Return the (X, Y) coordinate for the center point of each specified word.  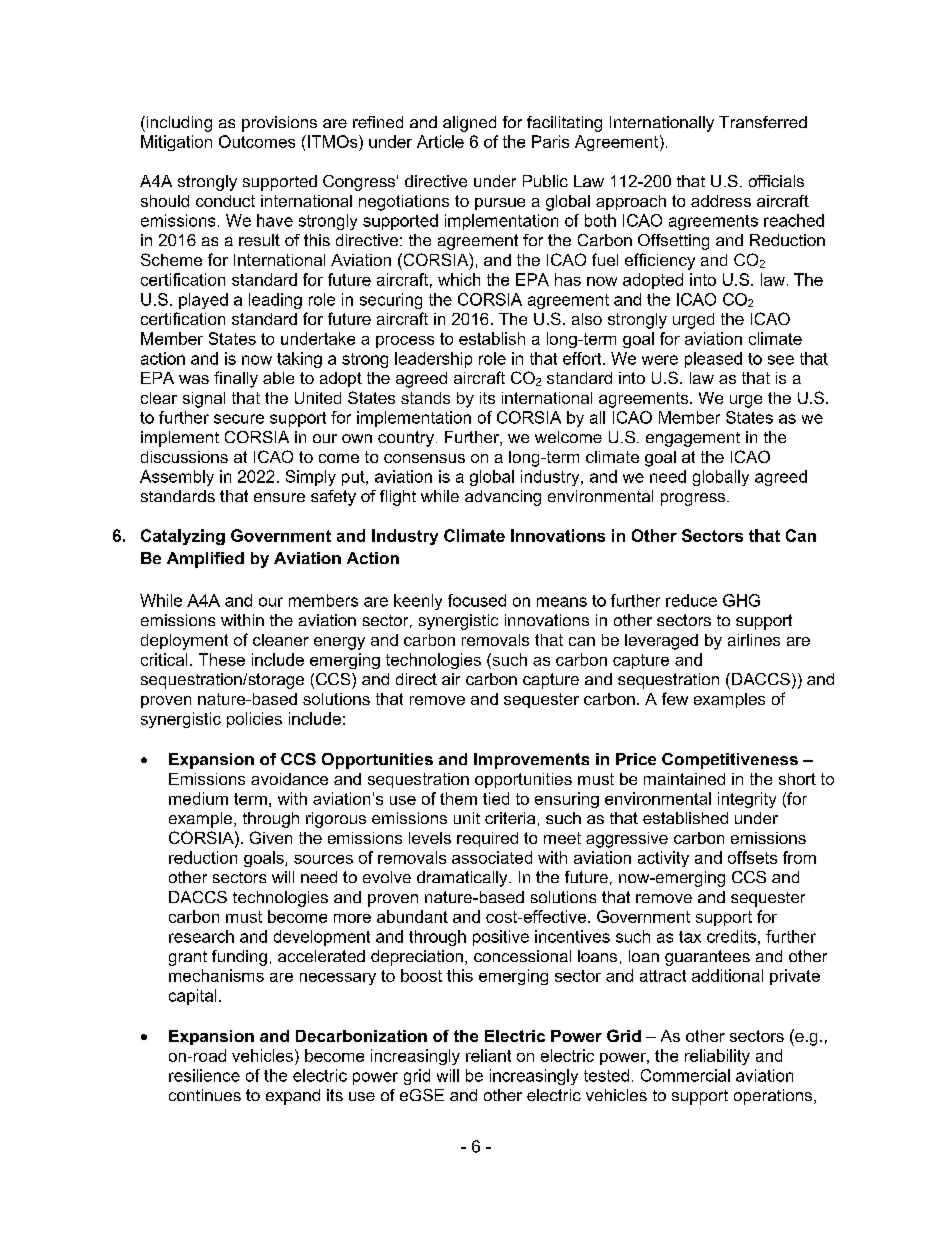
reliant (488, 1055)
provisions (279, 124)
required (487, 839)
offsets (752, 857)
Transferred (763, 122)
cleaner (281, 640)
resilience (204, 1075)
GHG (741, 600)
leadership (433, 360)
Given (271, 837)
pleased (713, 360)
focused (477, 600)
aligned (469, 124)
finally (236, 379)
